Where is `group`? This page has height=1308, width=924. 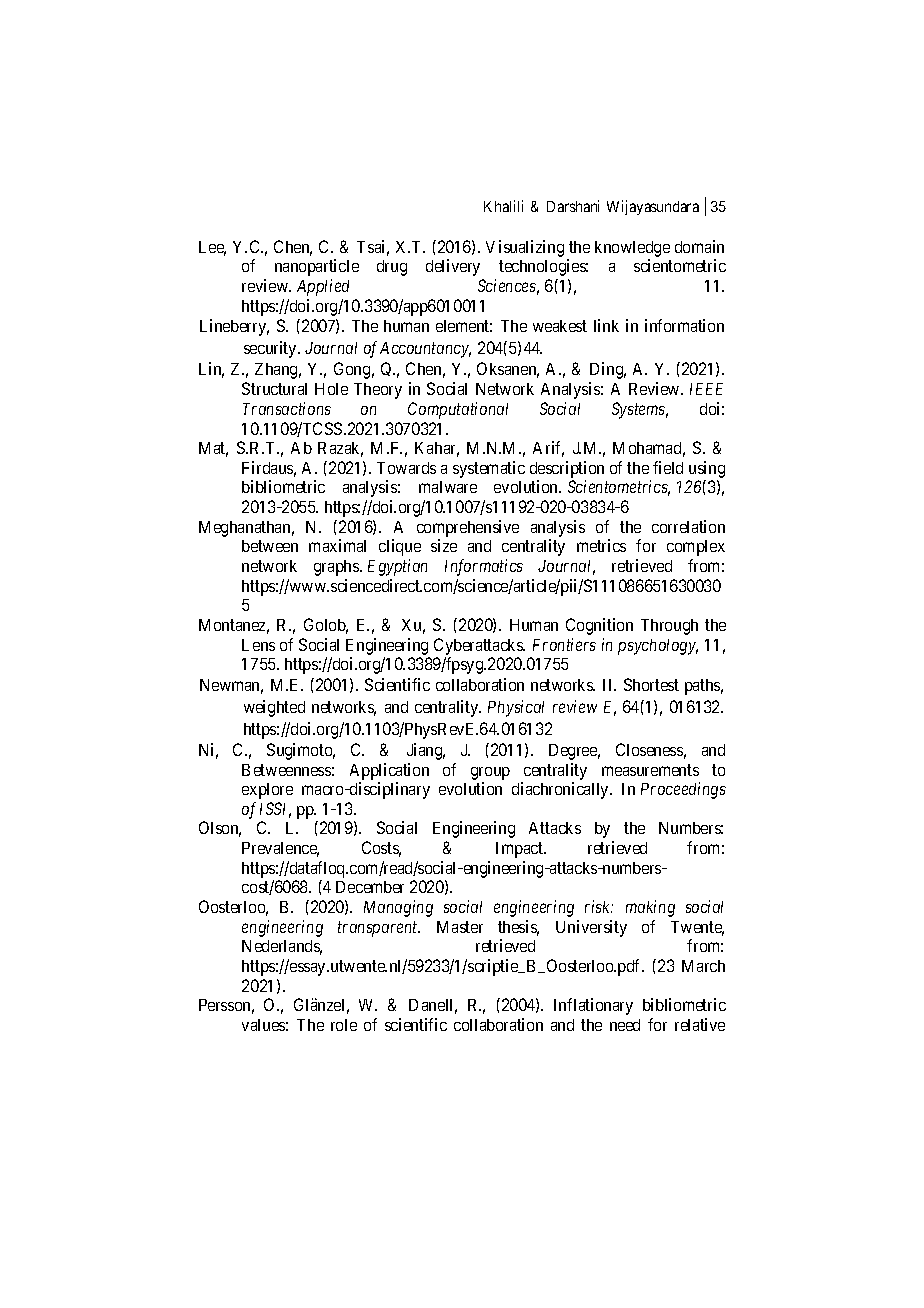 group is located at coordinates (490, 773).
